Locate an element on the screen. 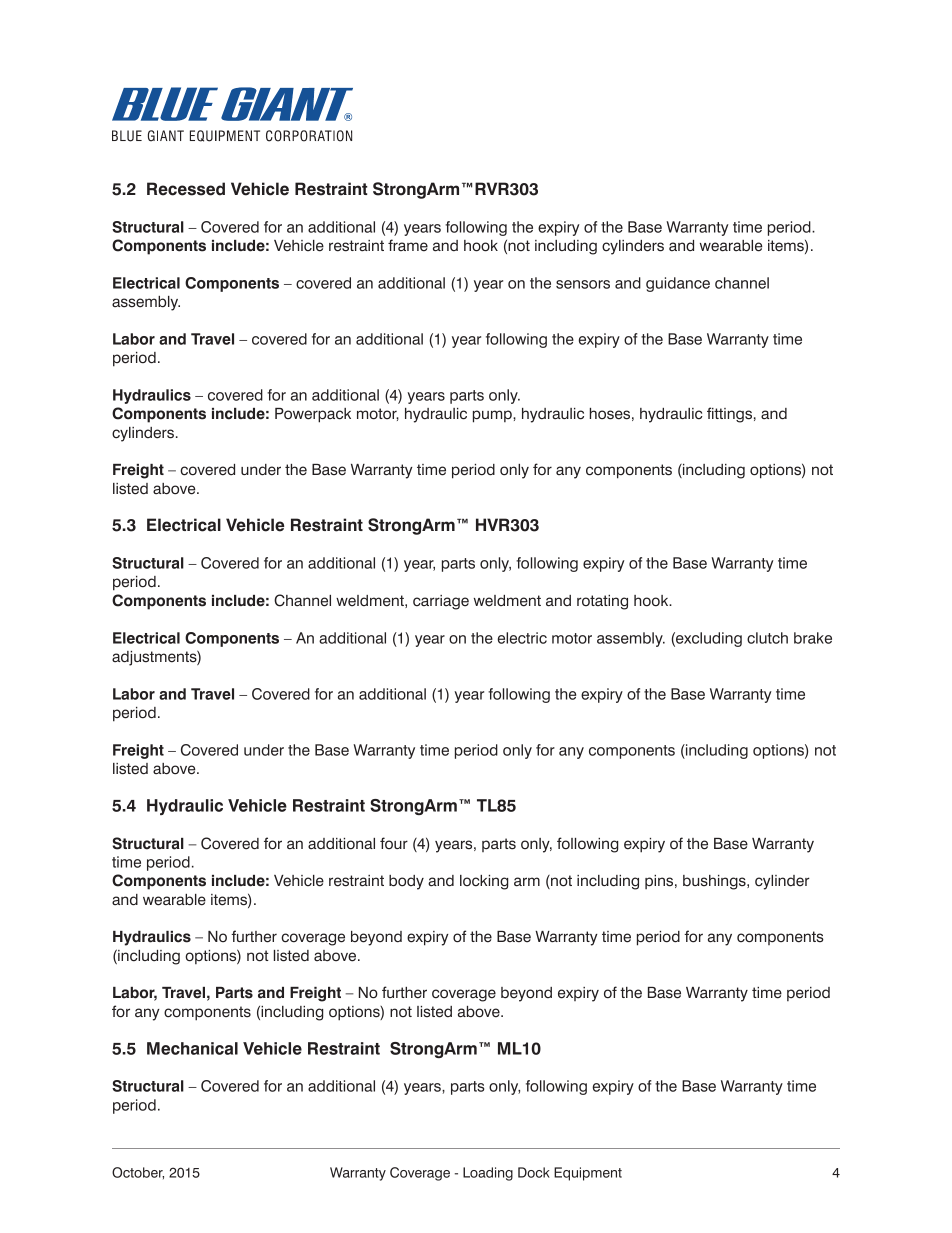  Recessed is located at coordinates (186, 189).
